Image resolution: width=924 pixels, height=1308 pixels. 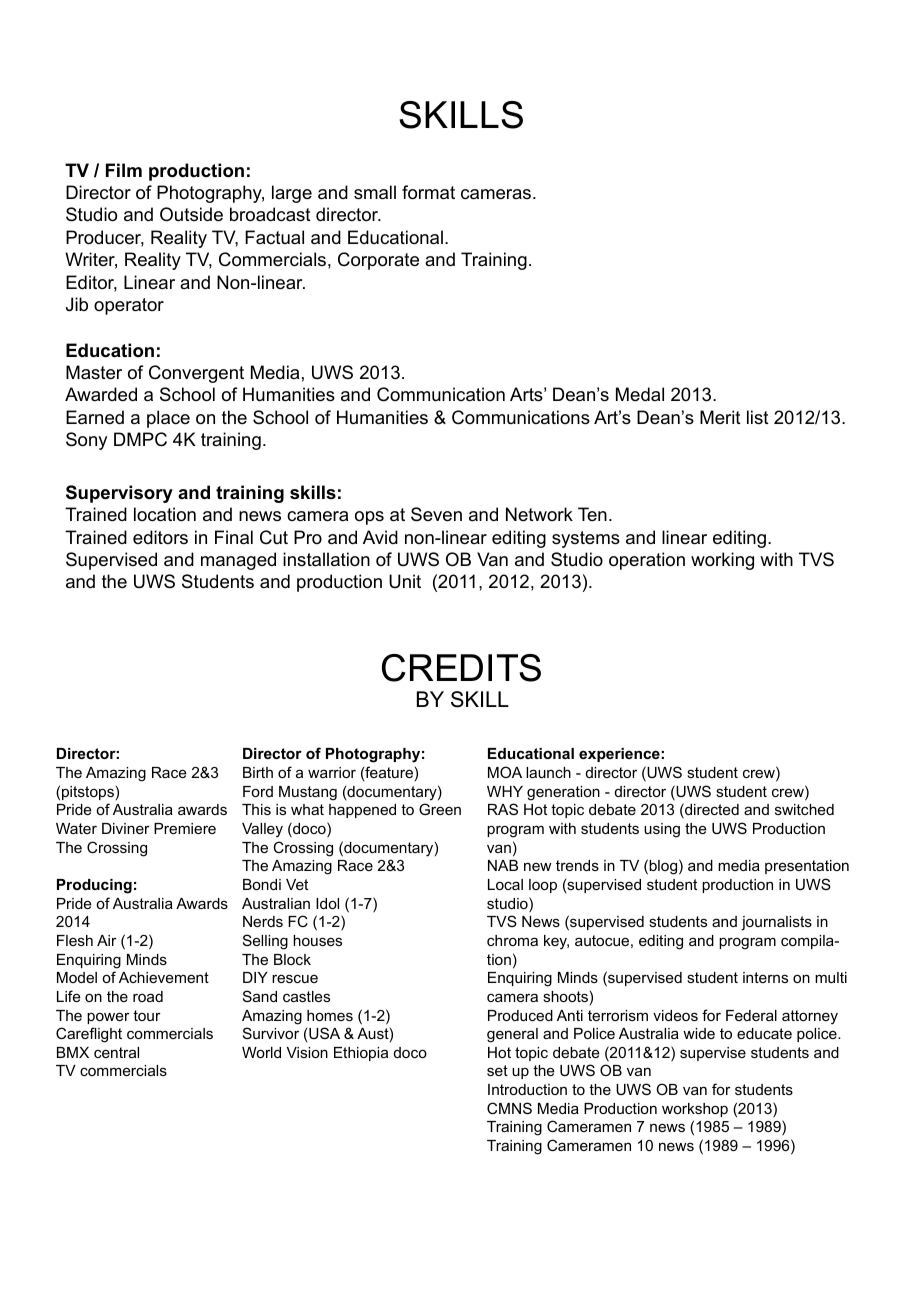 What do you see at coordinates (119, 494) in the screenshot?
I see `Supervisory` at bounding box center [119, 494].
